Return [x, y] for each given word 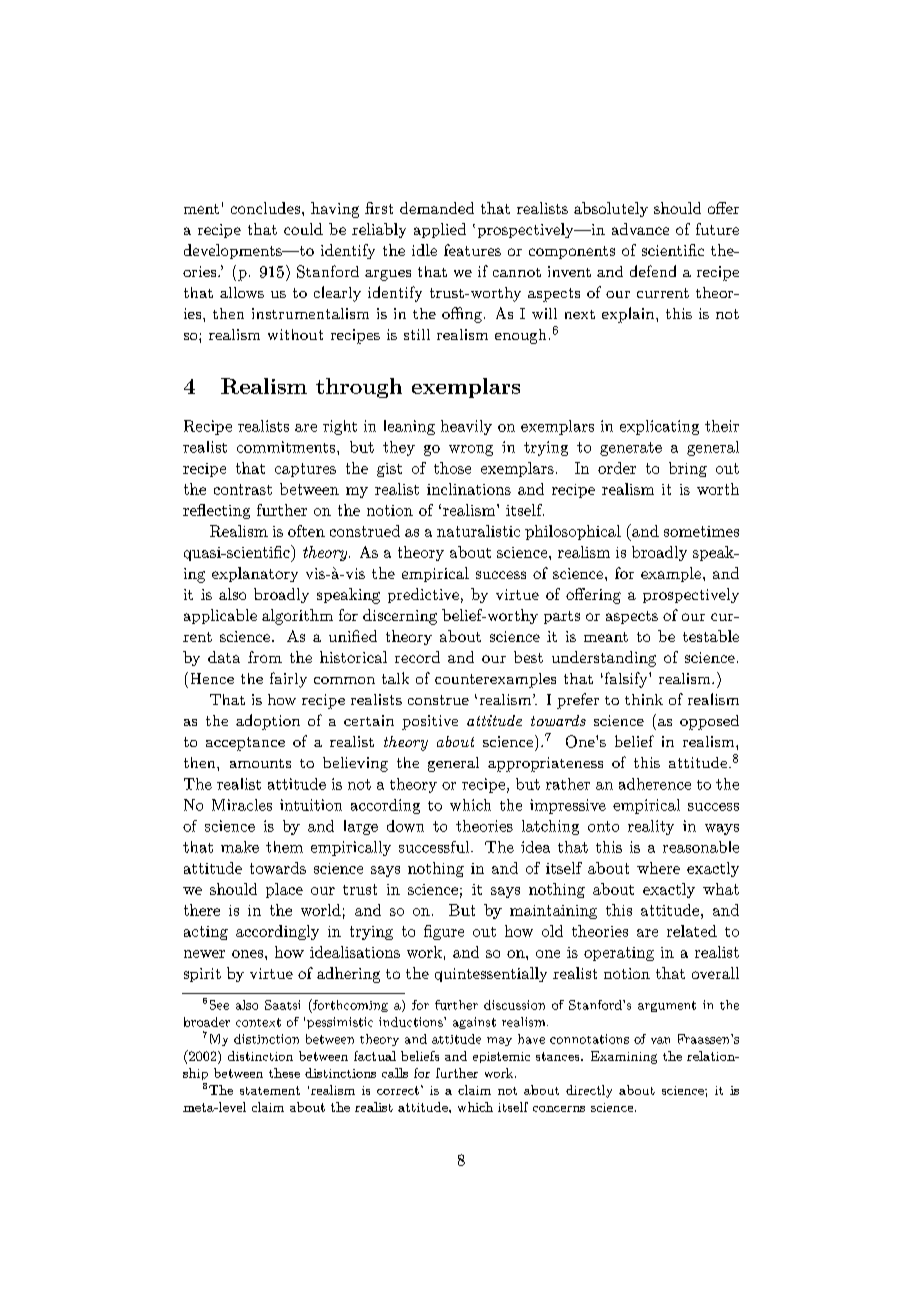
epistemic [501, 1057]
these [284, 1073]
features [472, 250]
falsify [626, 680]
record [417, 657]
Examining [624, 1057]
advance [640, 229]
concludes [265, 208]
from [265, 657]
